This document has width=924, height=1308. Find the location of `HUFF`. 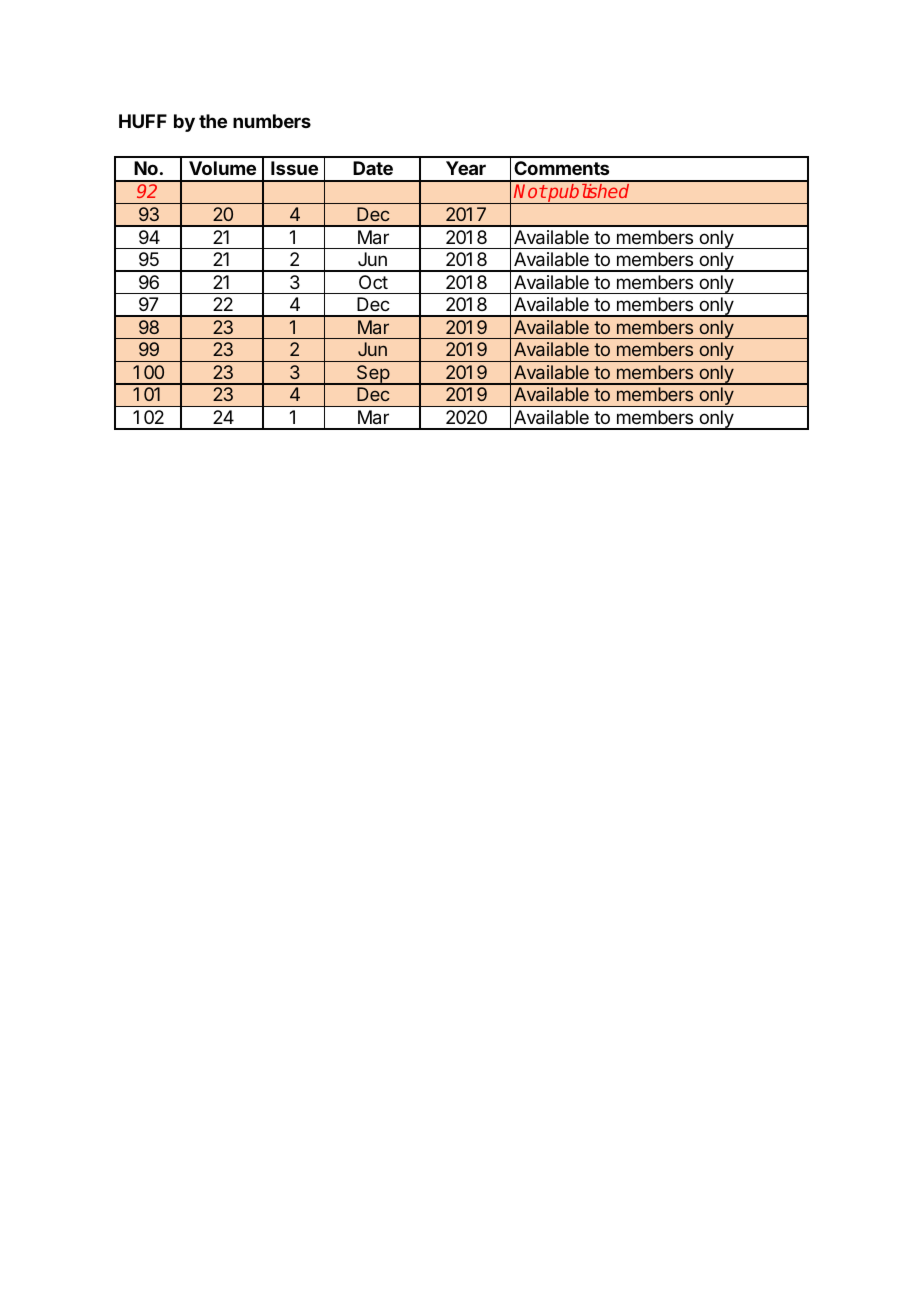

HUFF is located at coordinates (143, 121).
